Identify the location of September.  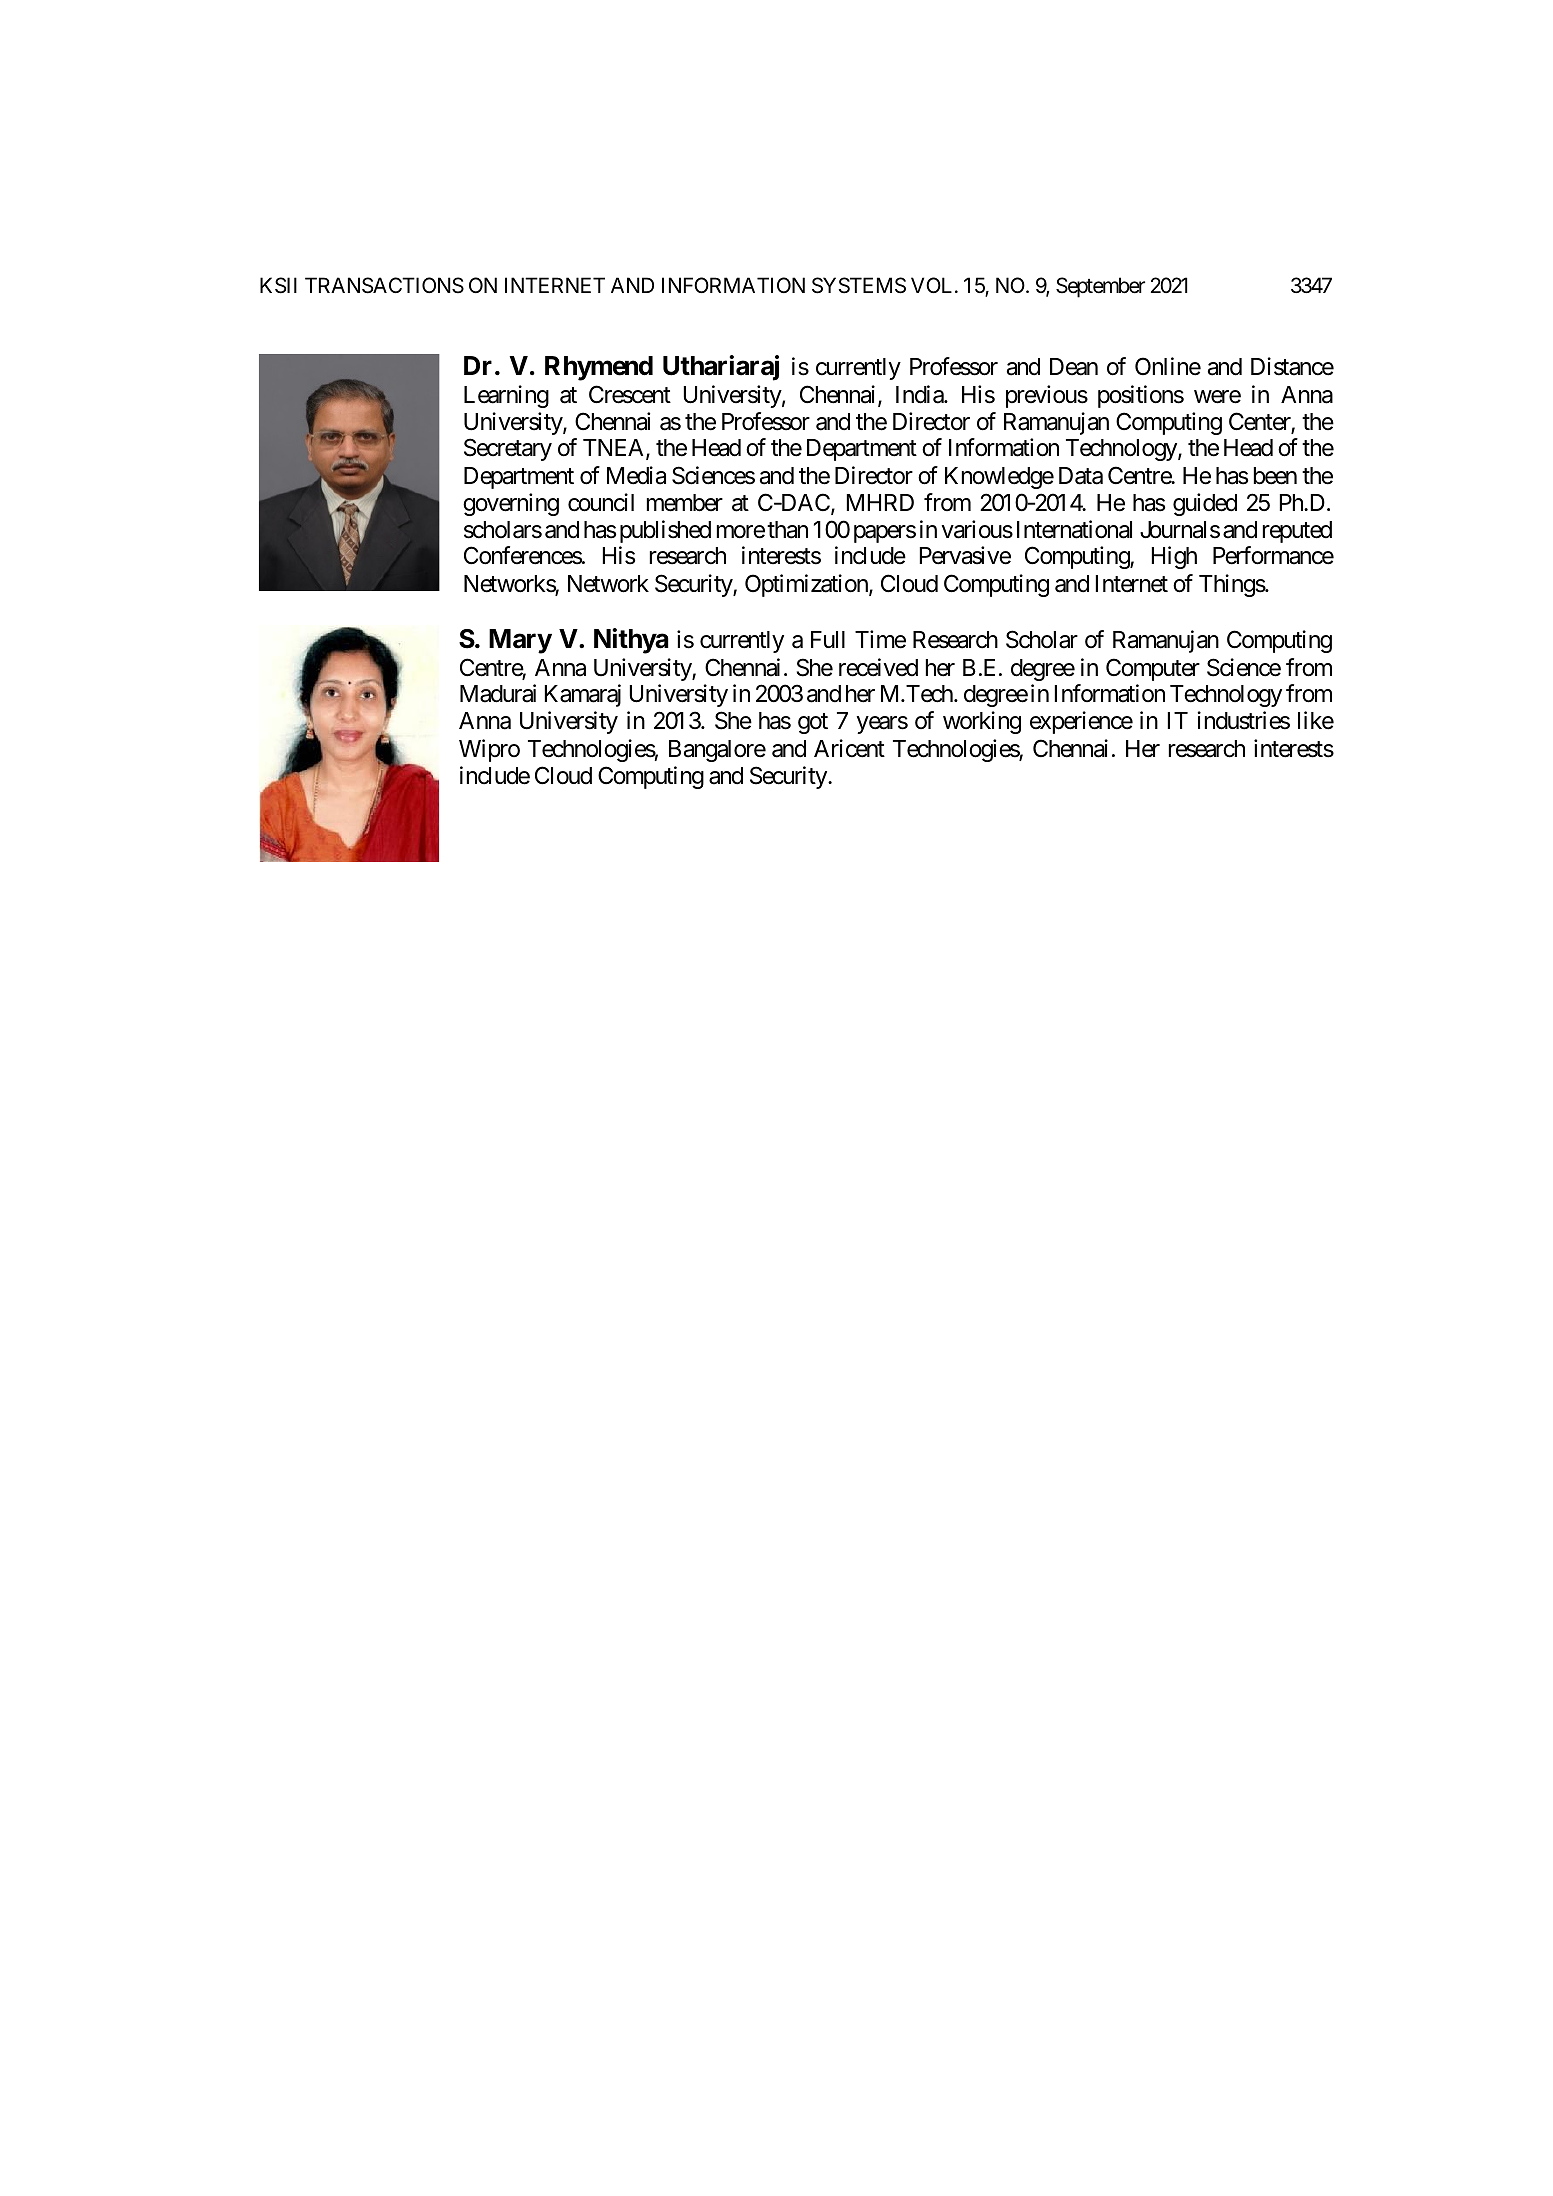
(1100, 287).
